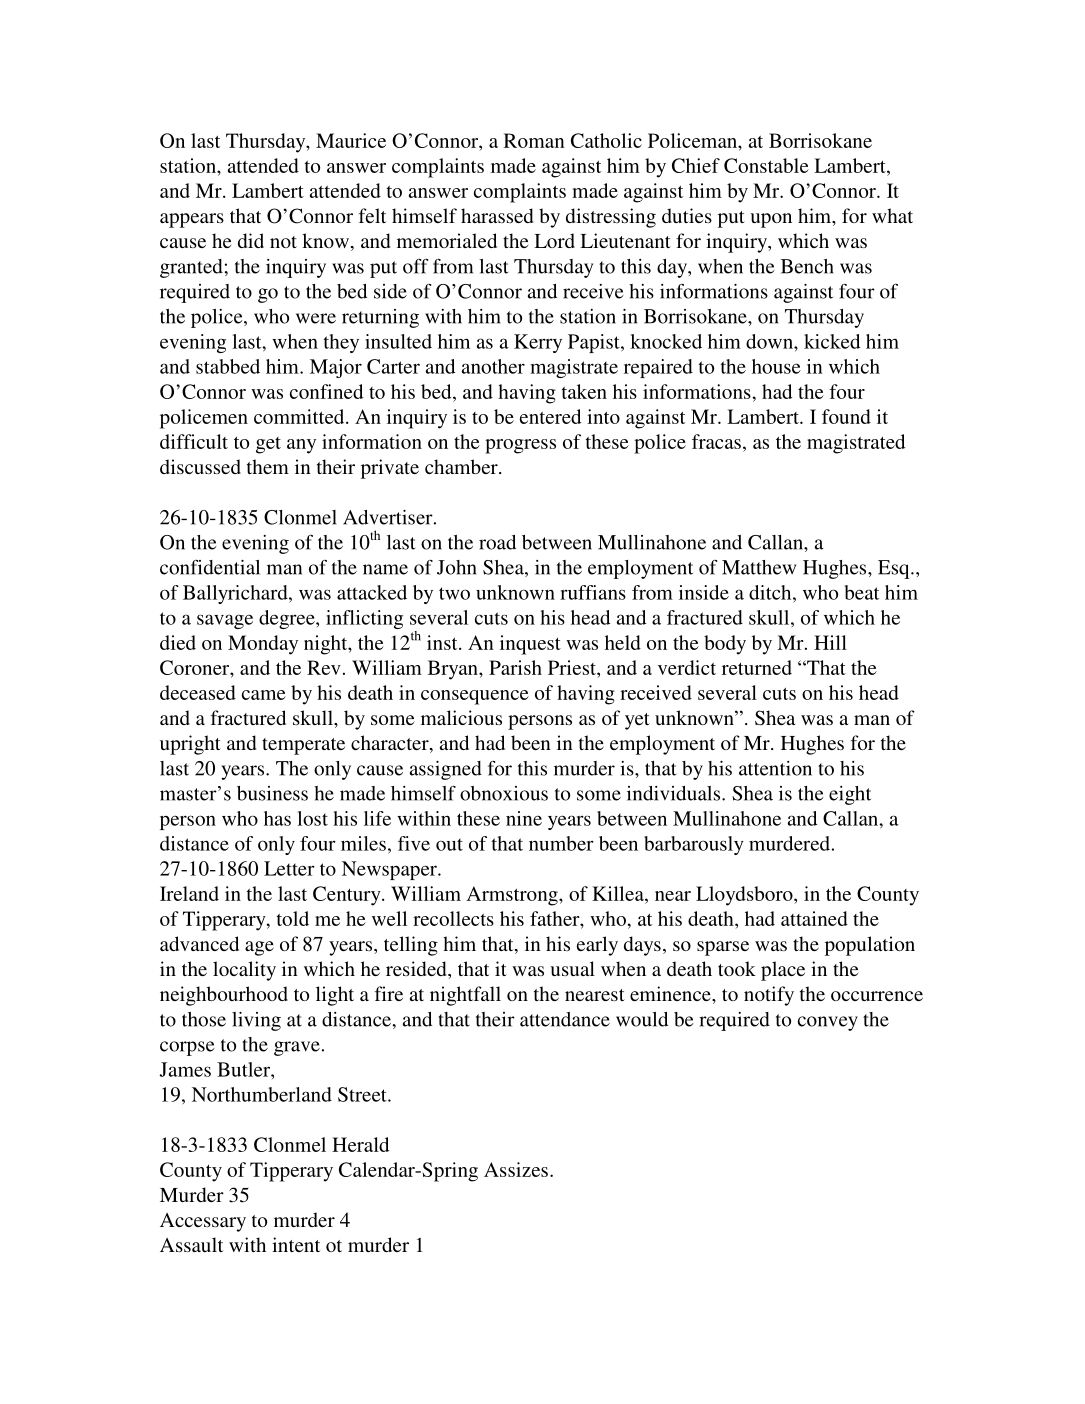 The image size is (1085, 1404). What do you see at coordinates (264, 695) in the page?
I see `came` at bounding box center [264, 695].
